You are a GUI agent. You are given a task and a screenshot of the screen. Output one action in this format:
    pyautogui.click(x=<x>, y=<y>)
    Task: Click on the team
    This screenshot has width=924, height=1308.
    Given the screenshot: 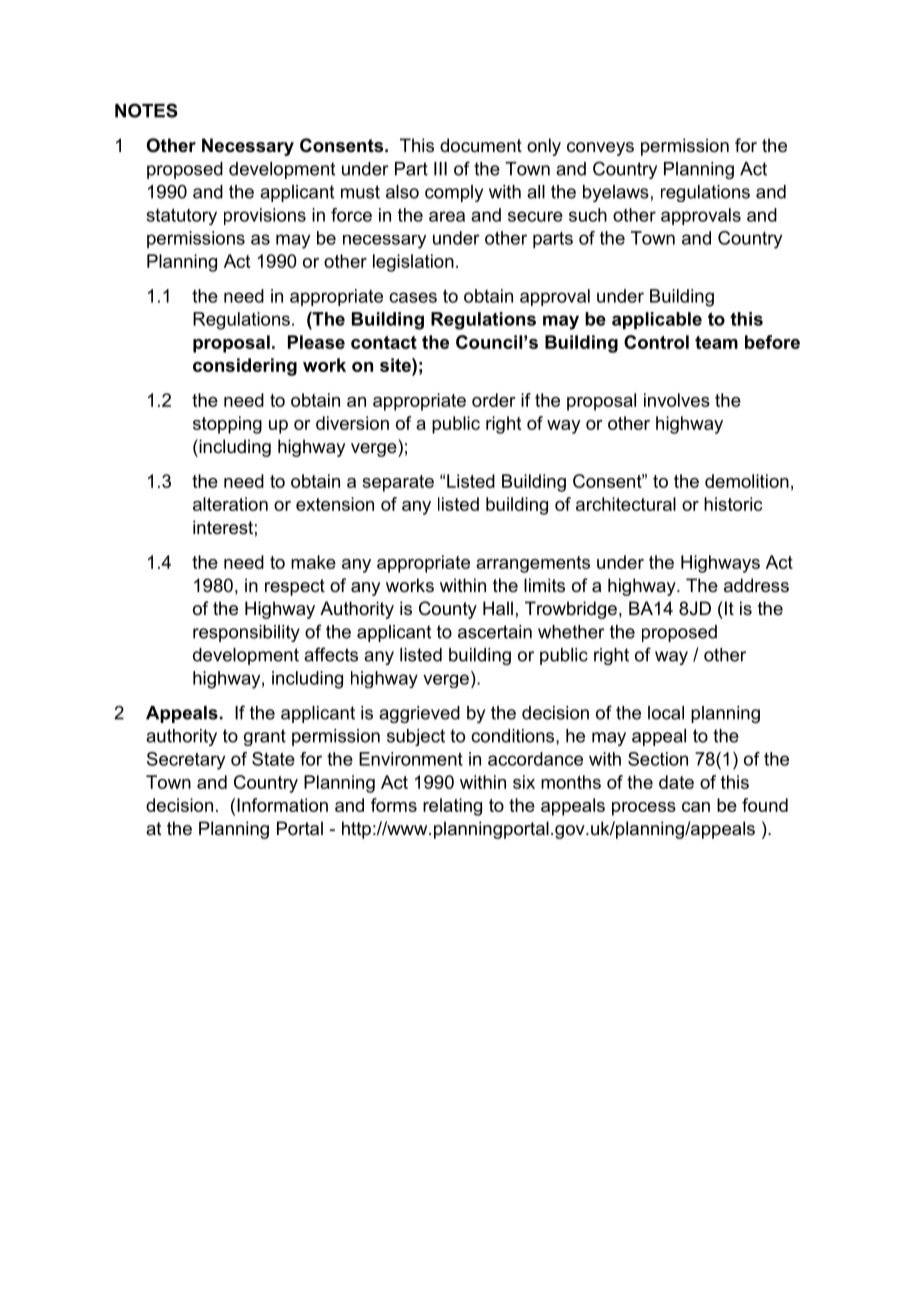 What is the action you would take?
    pyautogui.click(x=716, y=342)
